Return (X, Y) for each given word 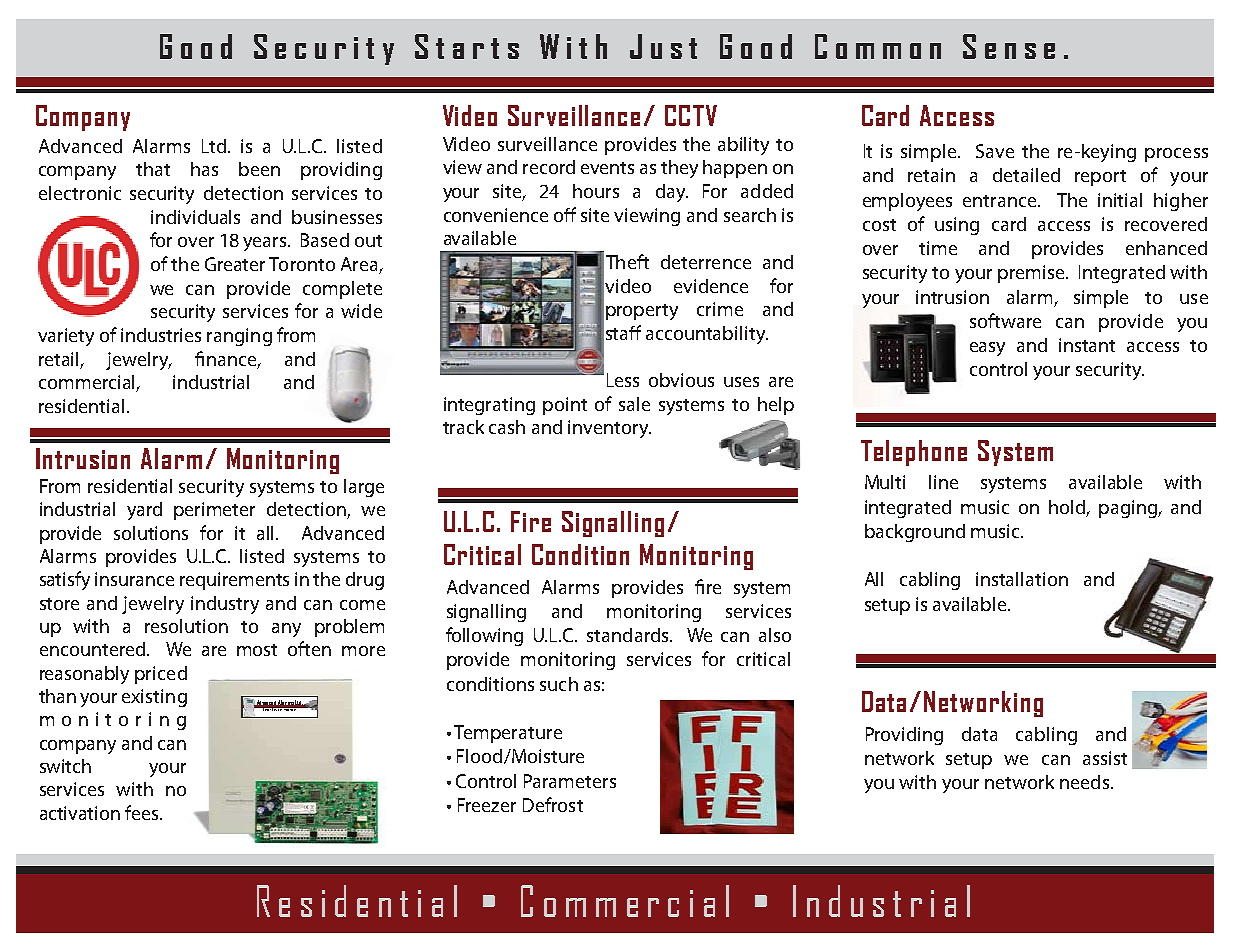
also (775, 635)
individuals (195, 217)
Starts (467, 46)
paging (1129, 509)
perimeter (214, 511)
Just (663, 46)
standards (629, 635)
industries (161, 335)
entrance (1001, 201)
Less (623, 380)
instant (1087, 345)
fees (143, 812)
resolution (186, 626)
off (565, 214)
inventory (609, 429)
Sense (1009, 46)
